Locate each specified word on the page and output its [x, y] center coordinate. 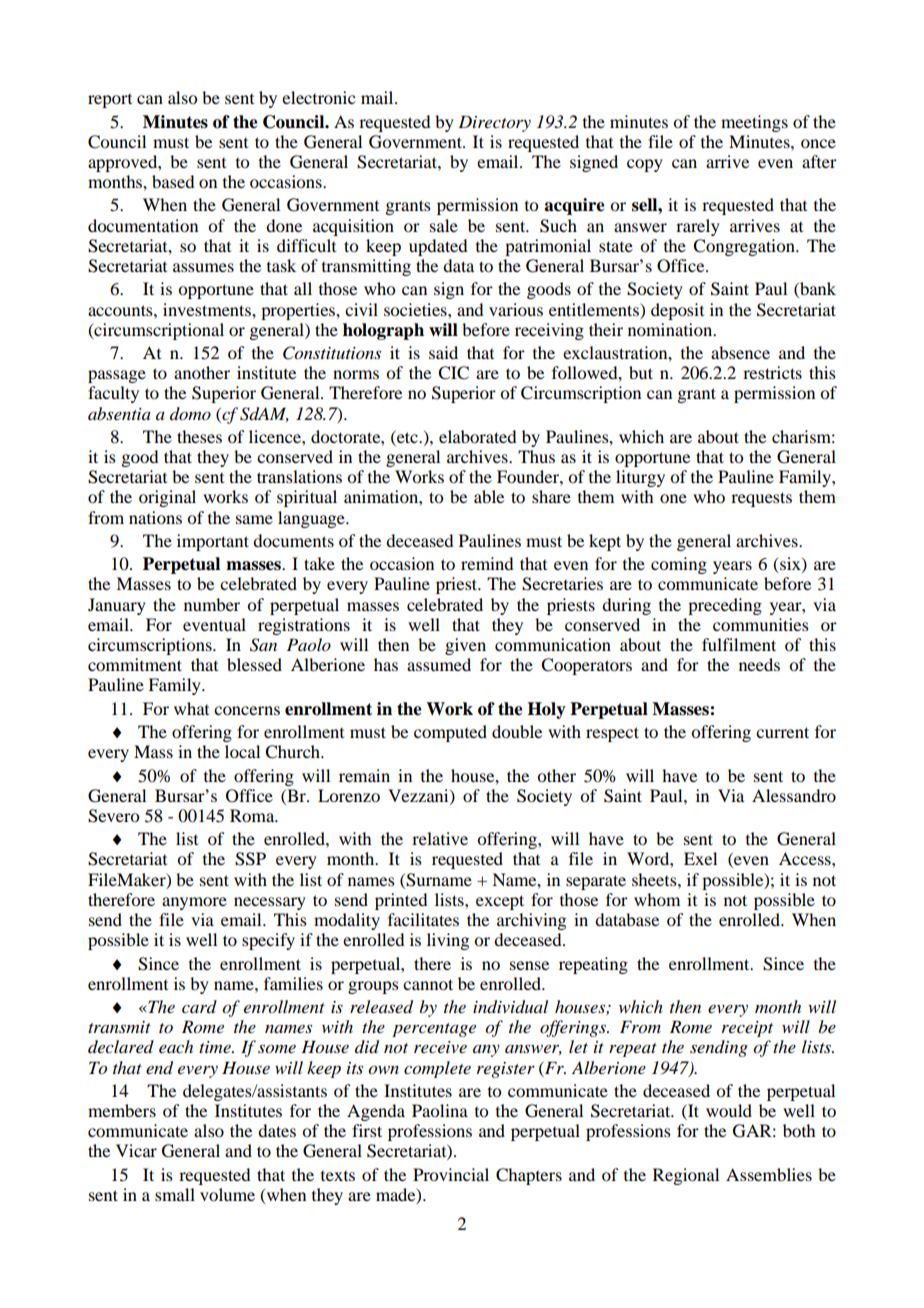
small [175, 1194]
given [465, 646]
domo [190, 413]
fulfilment [739, 644]
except [500, 902]
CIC [453, 373]
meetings [754, 123]
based [173, 181]
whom [657, 899]
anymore [194, 903]
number [212, 604]
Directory [494, 123]
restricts [772, 372]
